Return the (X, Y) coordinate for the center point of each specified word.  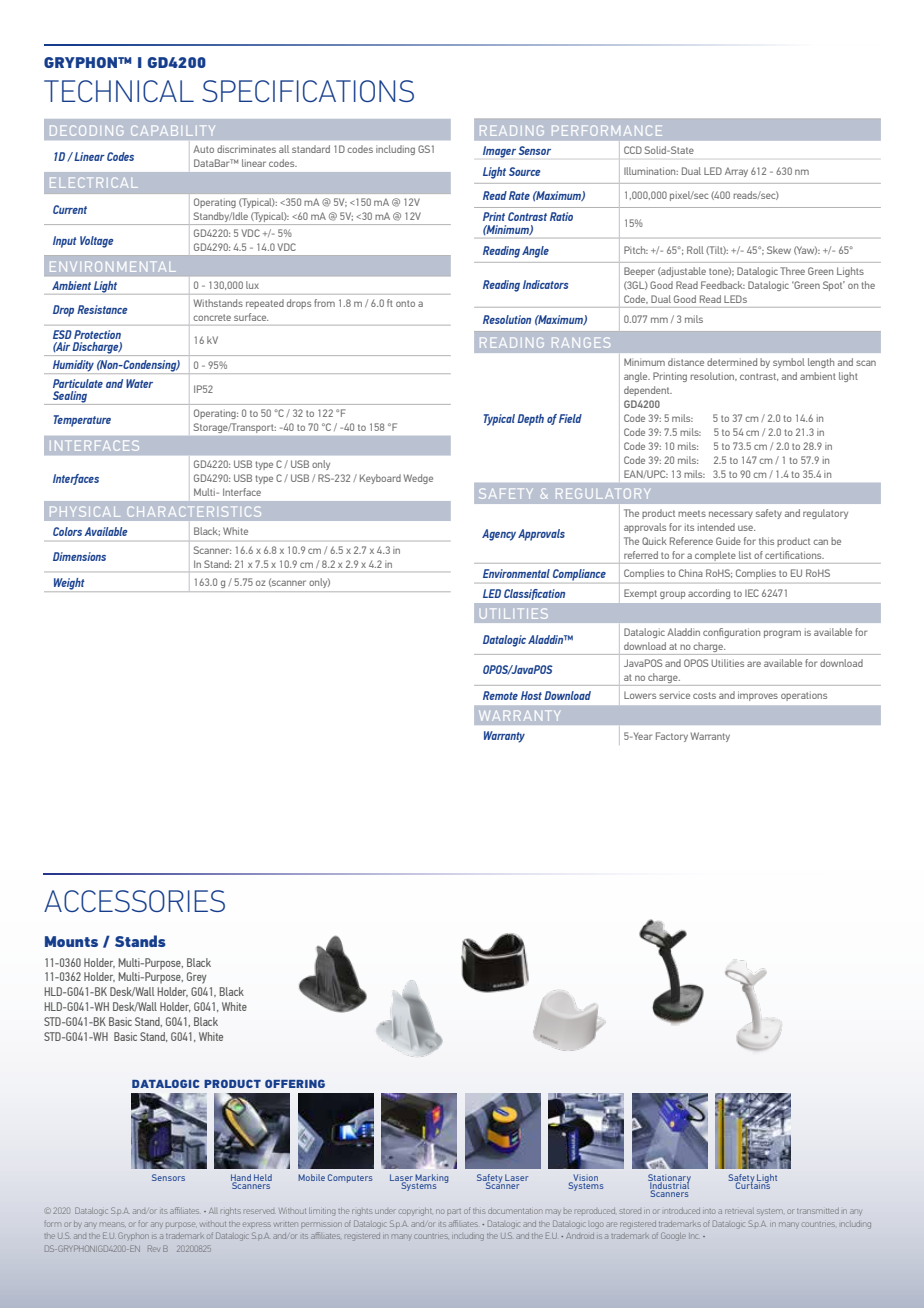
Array (736, 172)
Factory (672, 737)
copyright (415, 1212)
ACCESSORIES (134, 901)
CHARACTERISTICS (194, 511)
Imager (499, 152)
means (112, 1224)
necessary (731, 515)
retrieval (739, 1211)
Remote (500, 695)
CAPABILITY (173, 130)
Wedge (418, 479)
